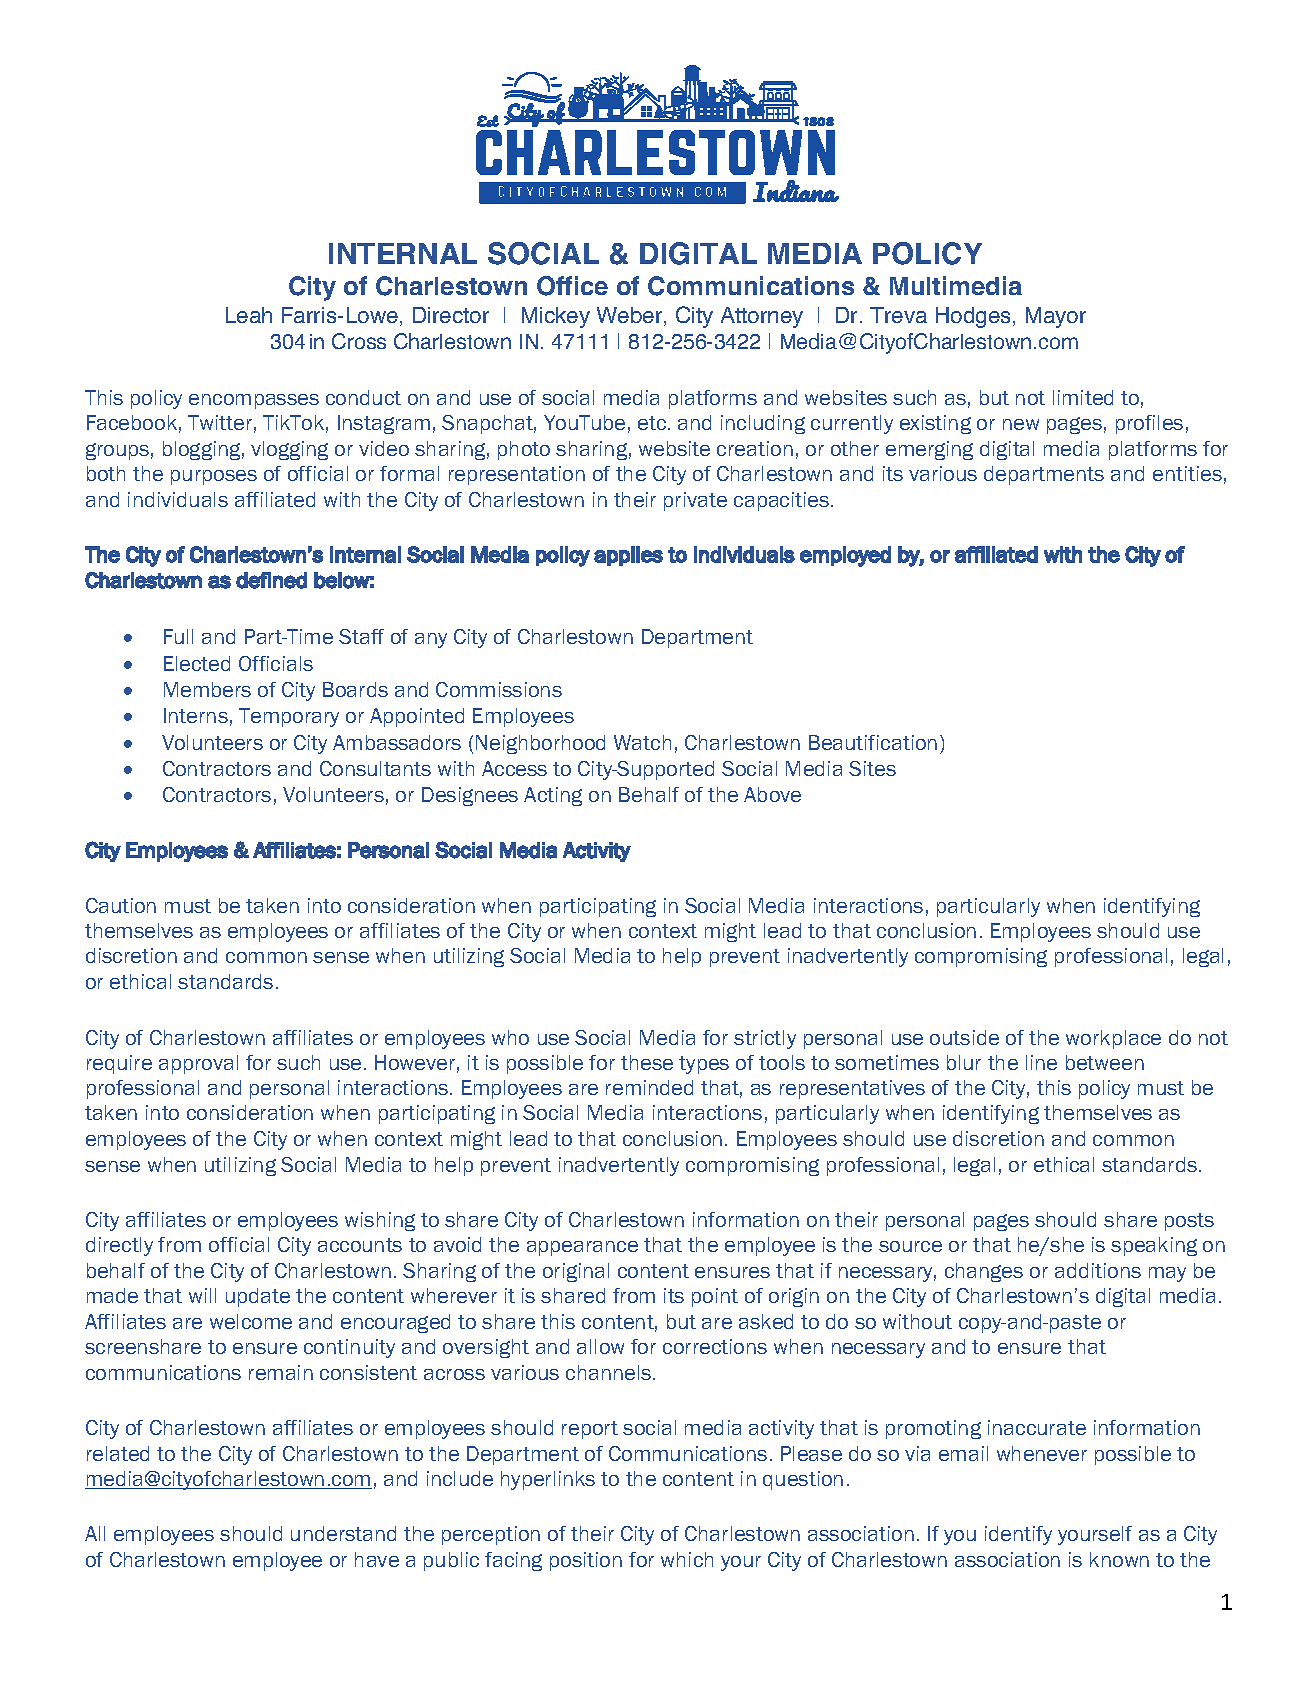  What do you see at coordinates (249, 315) in the screenshot?
I see `Leah` at bounding box center [249, 315].
